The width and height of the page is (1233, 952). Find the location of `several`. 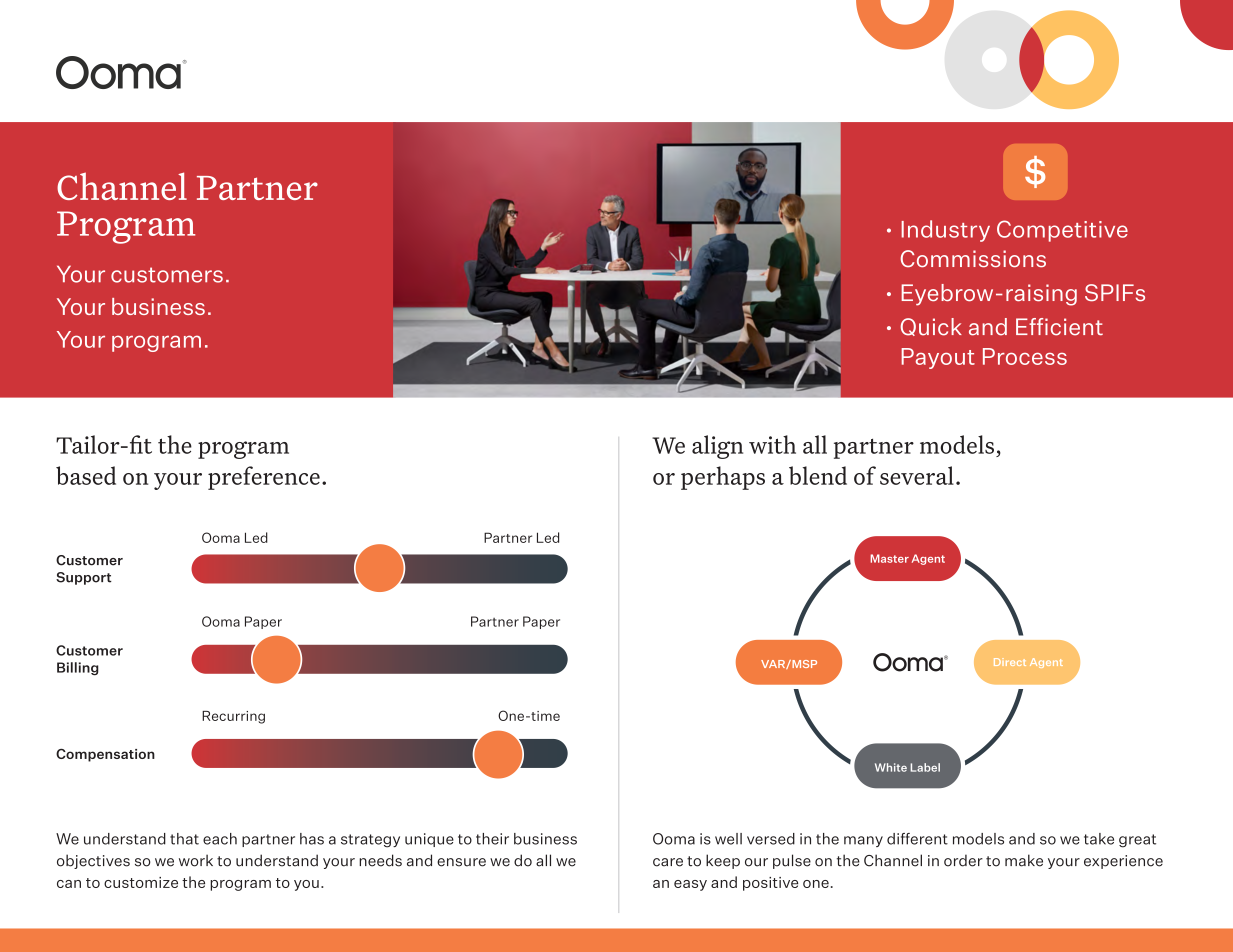

several is located at coordinates (917, 475).
